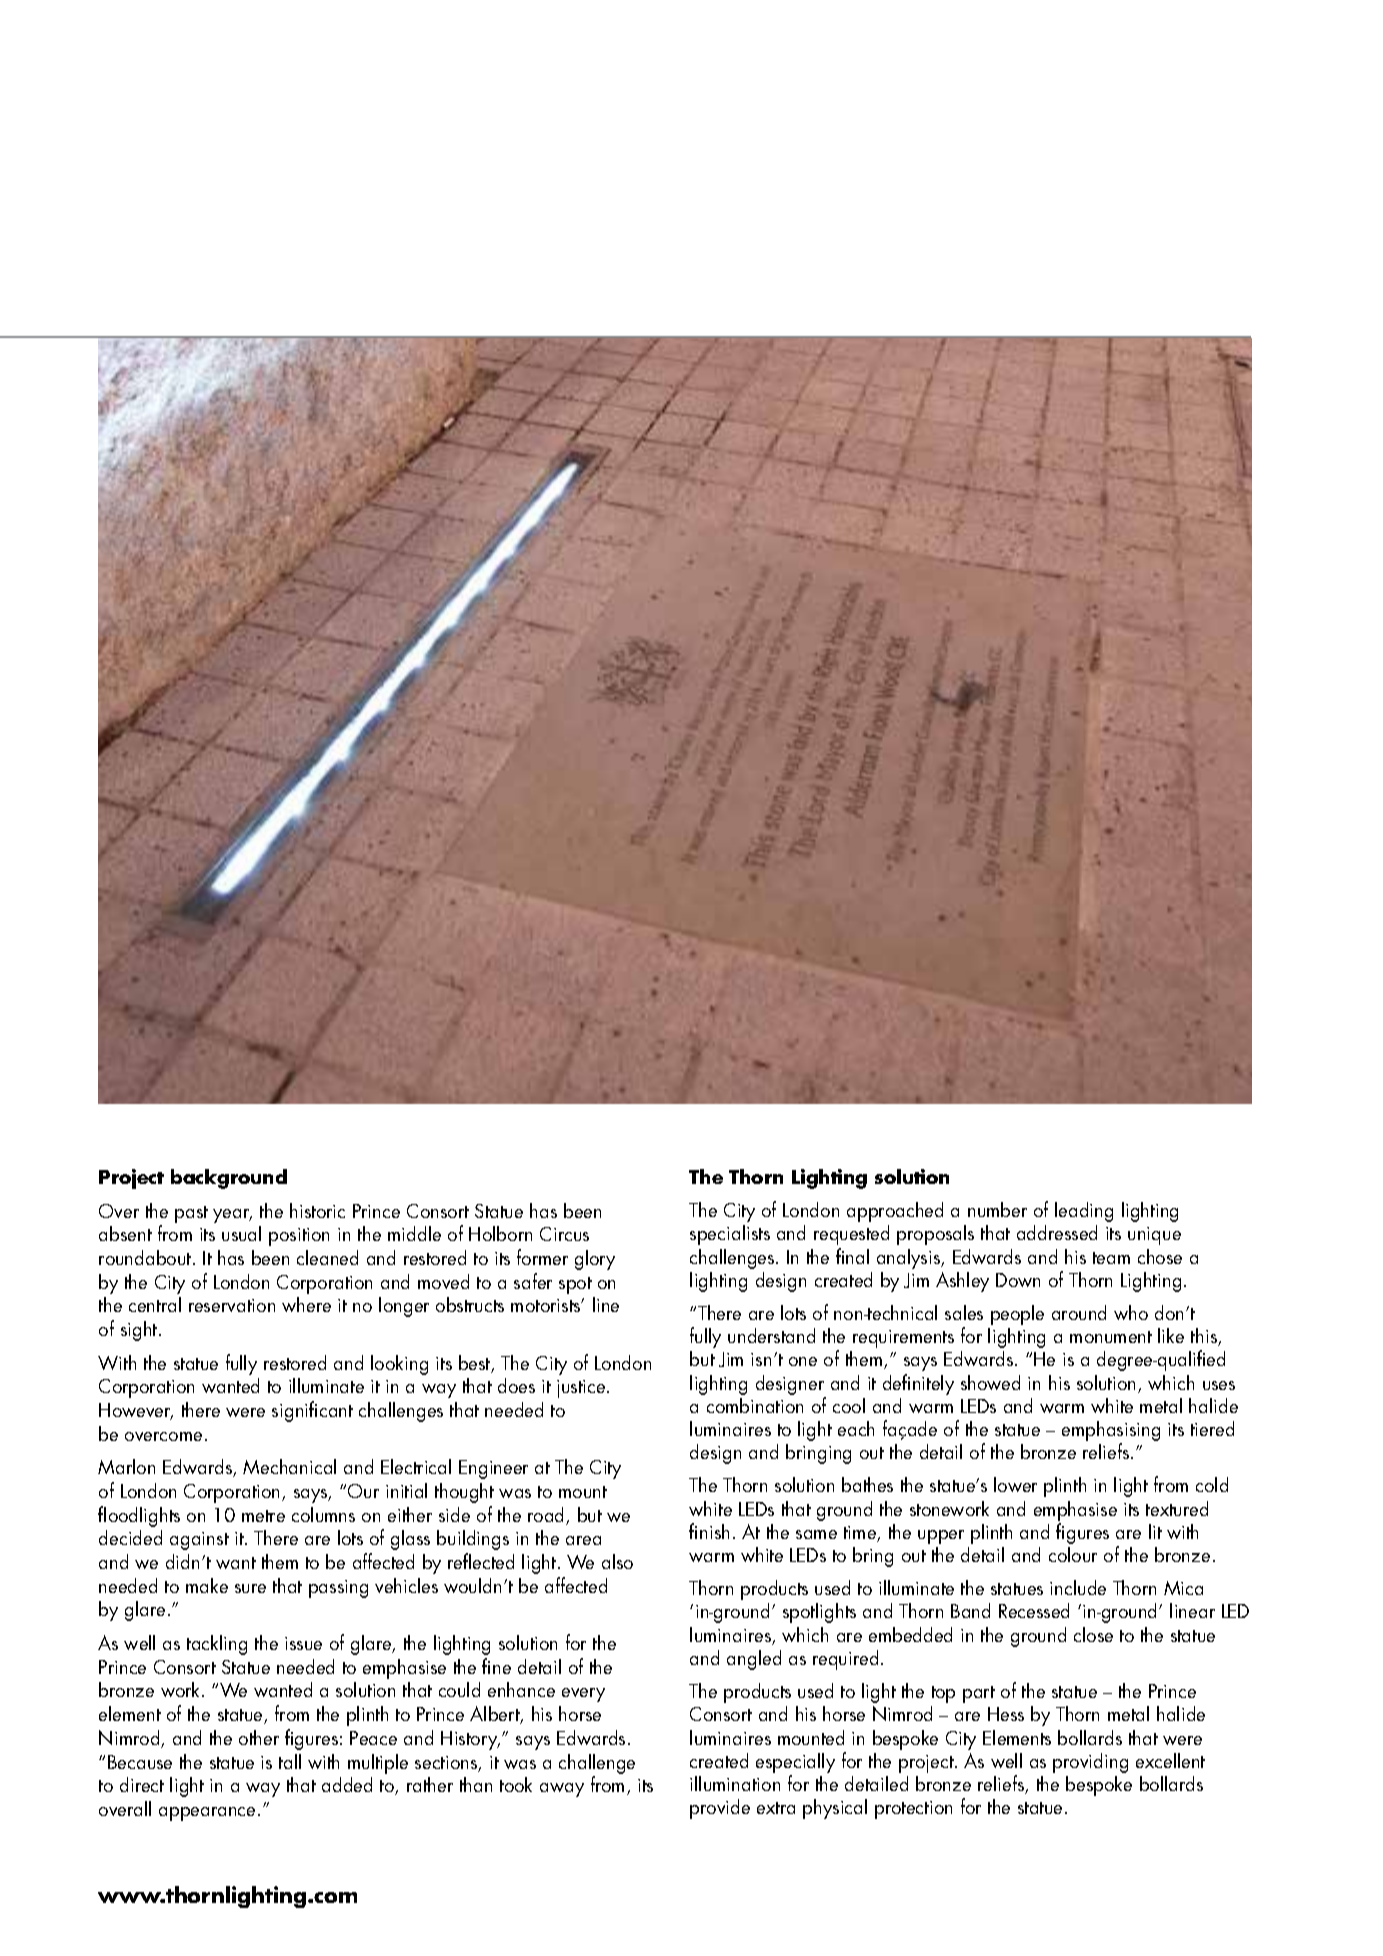 This screenshot has height=1956, width=1383. Describe the element at coordinates (617, 1561) in the screenshot. I see `also` at that location.
